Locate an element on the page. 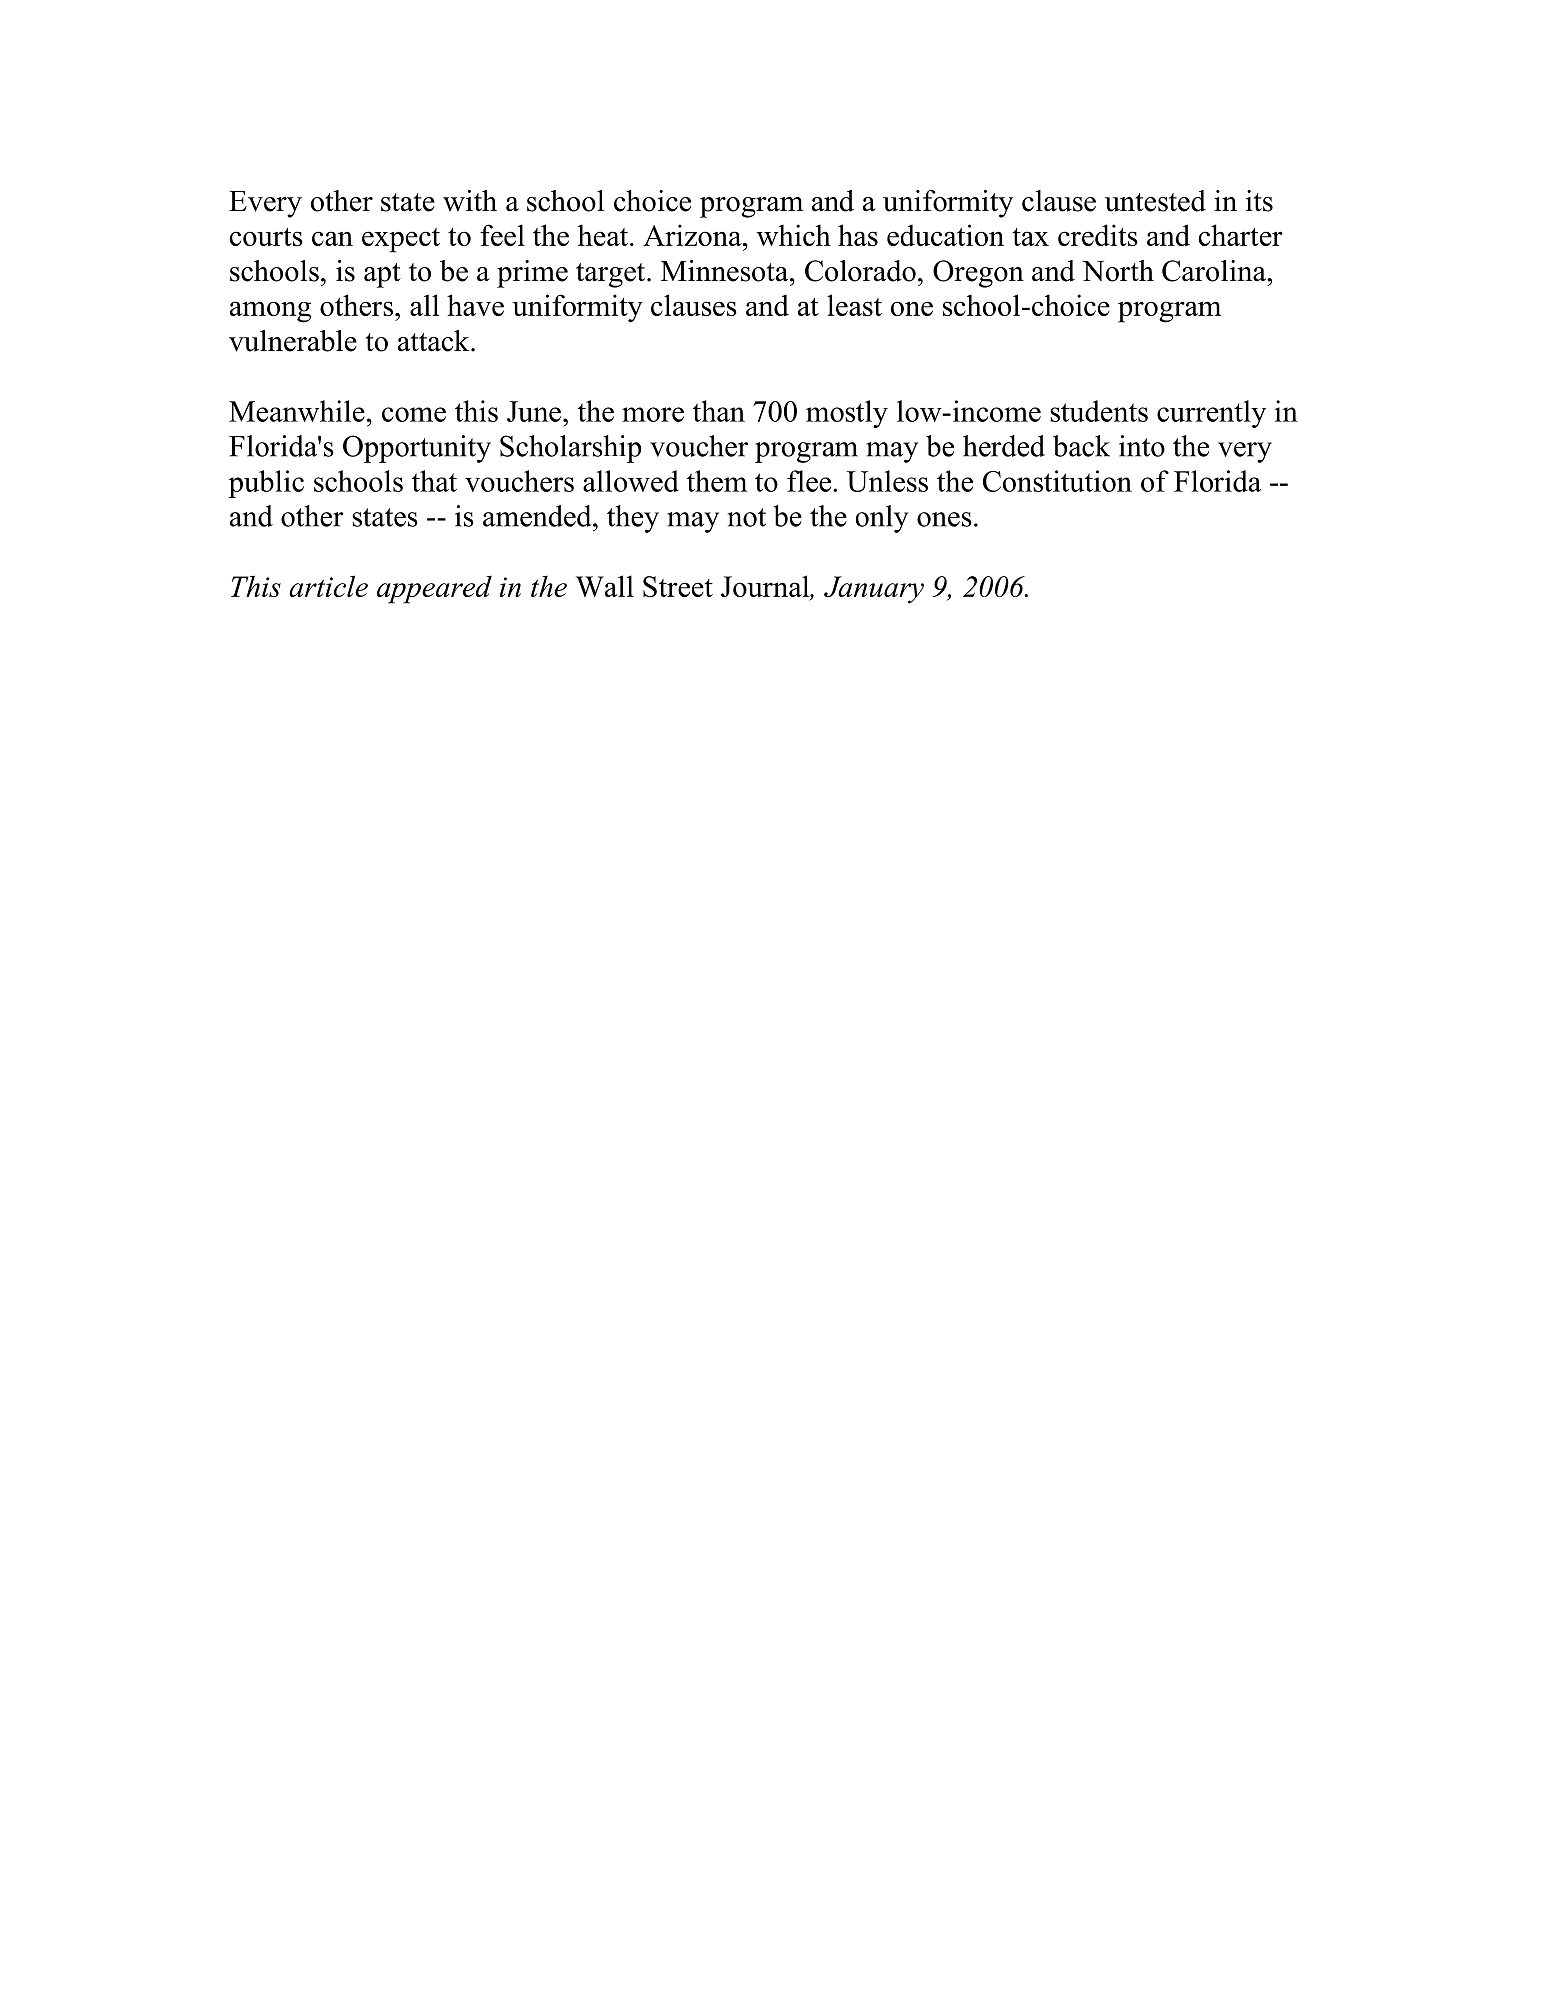 This page has width=1552, height=2008. which is located at coordinates (794, 235).
